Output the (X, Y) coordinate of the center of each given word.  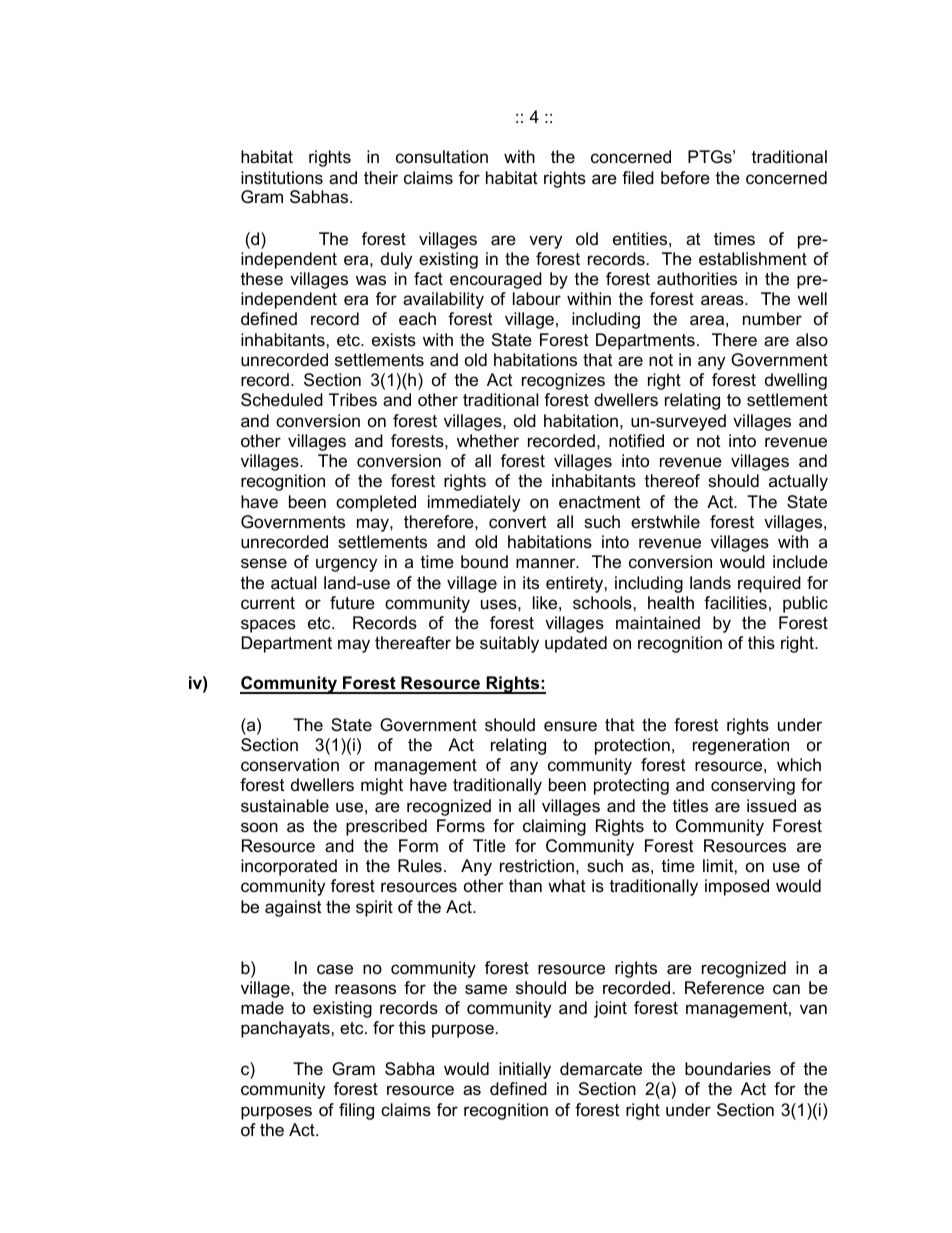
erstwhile (665, 522)
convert (517, 522)
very (545, 242)
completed (376, 503)
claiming (554, 827)
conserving (753, 786)
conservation (290, 765)
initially (525, 1070)
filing (356, 1111)
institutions (282, 178)
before (685, 178)
